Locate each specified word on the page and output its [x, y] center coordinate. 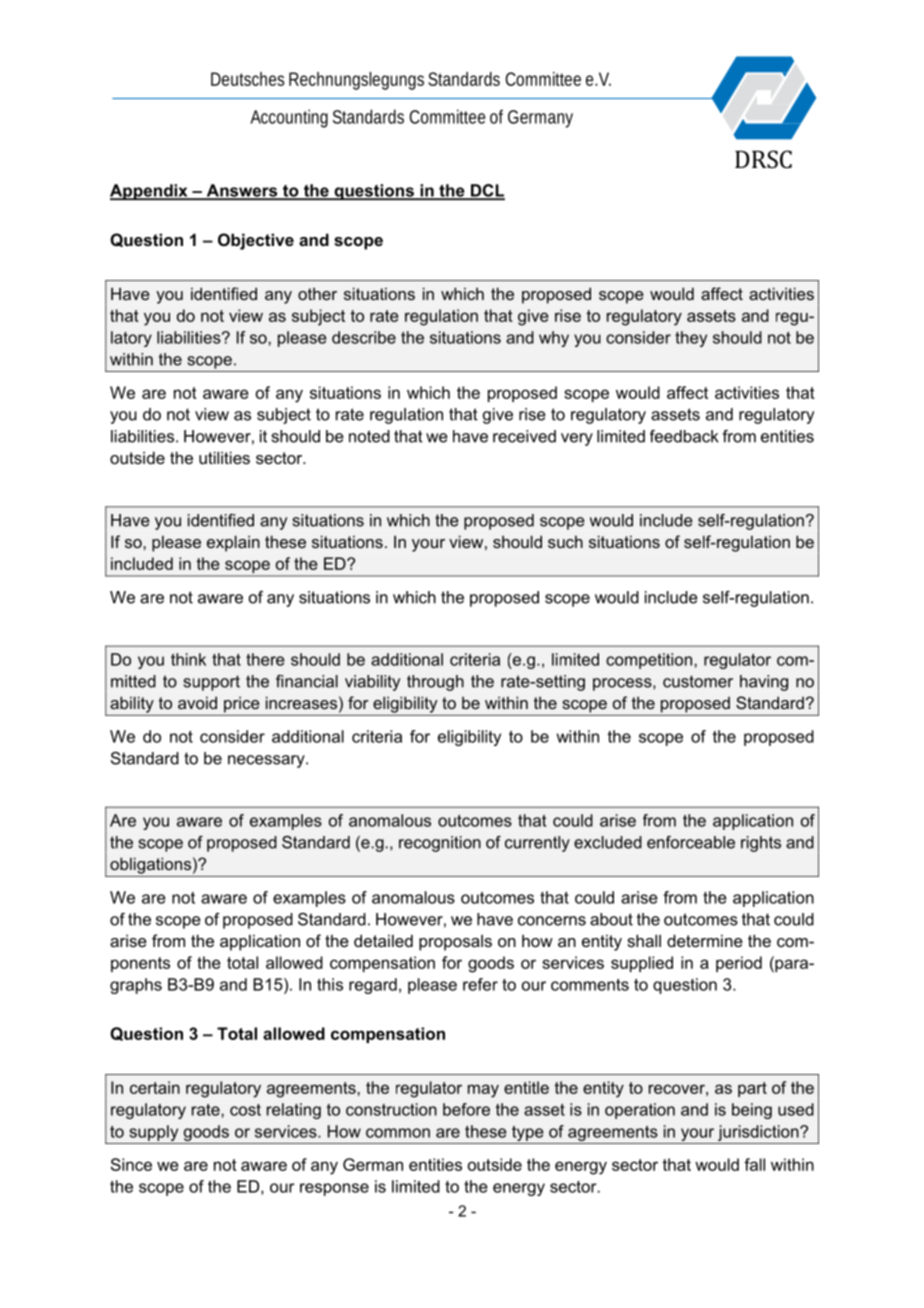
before [466, 1109]
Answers [242, 191]
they [691, 339]
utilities [224, 457]
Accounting [289, 118]
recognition [440, 844]
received [524, 436]
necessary [267, 761]
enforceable [691, 842]
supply [153, 1133]
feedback [684, 436]
